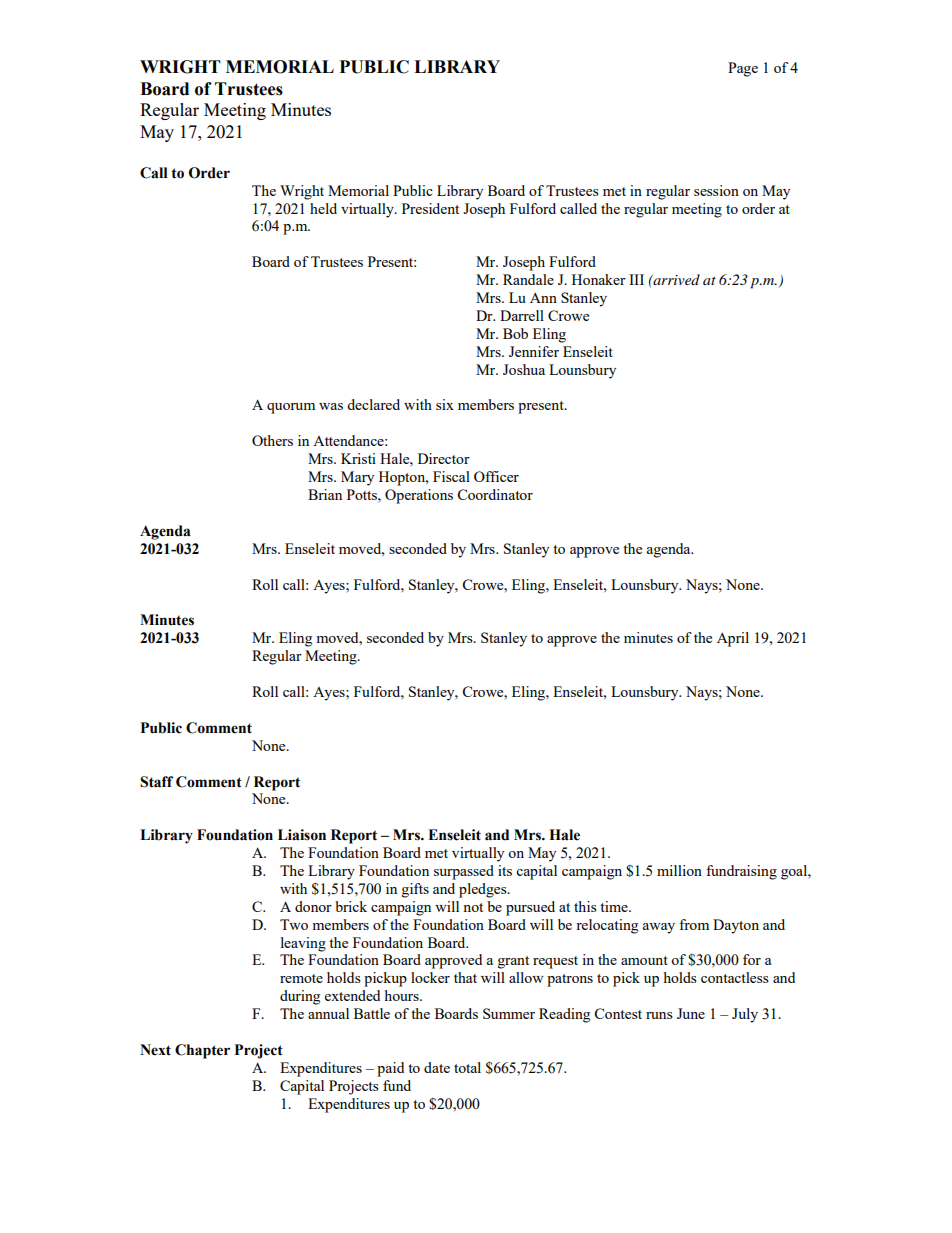  I want to click on quorum, so click(291, 408).
